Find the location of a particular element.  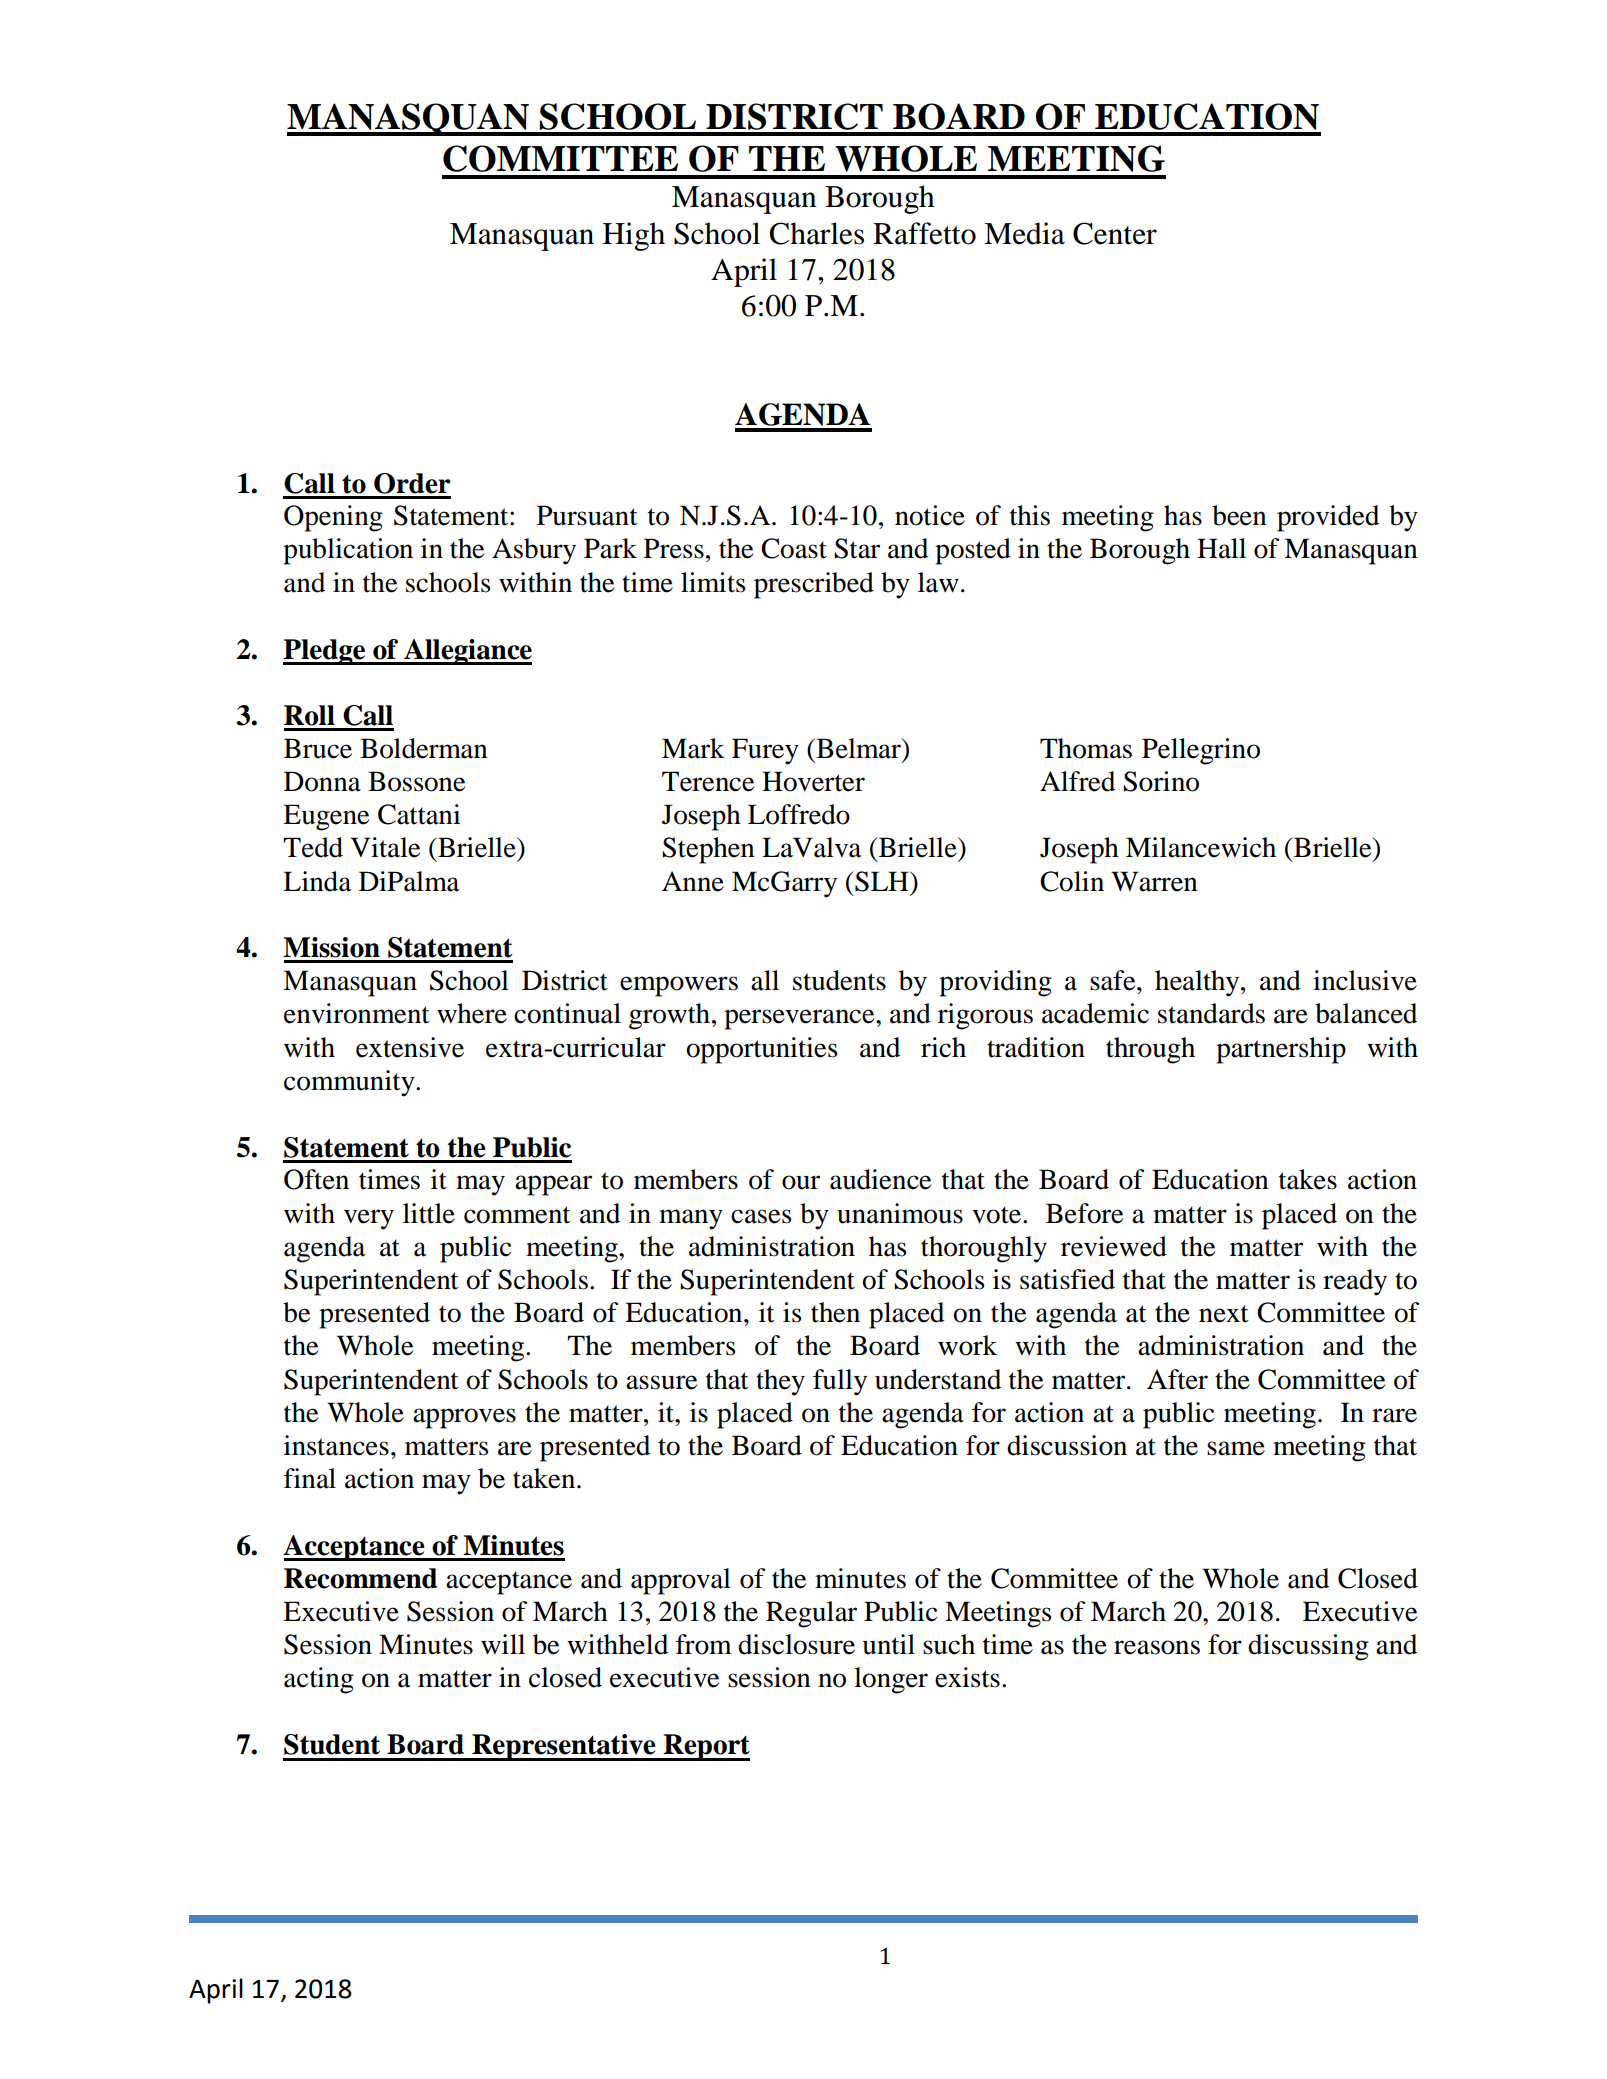

then is located at coordinates (835, 1312).
